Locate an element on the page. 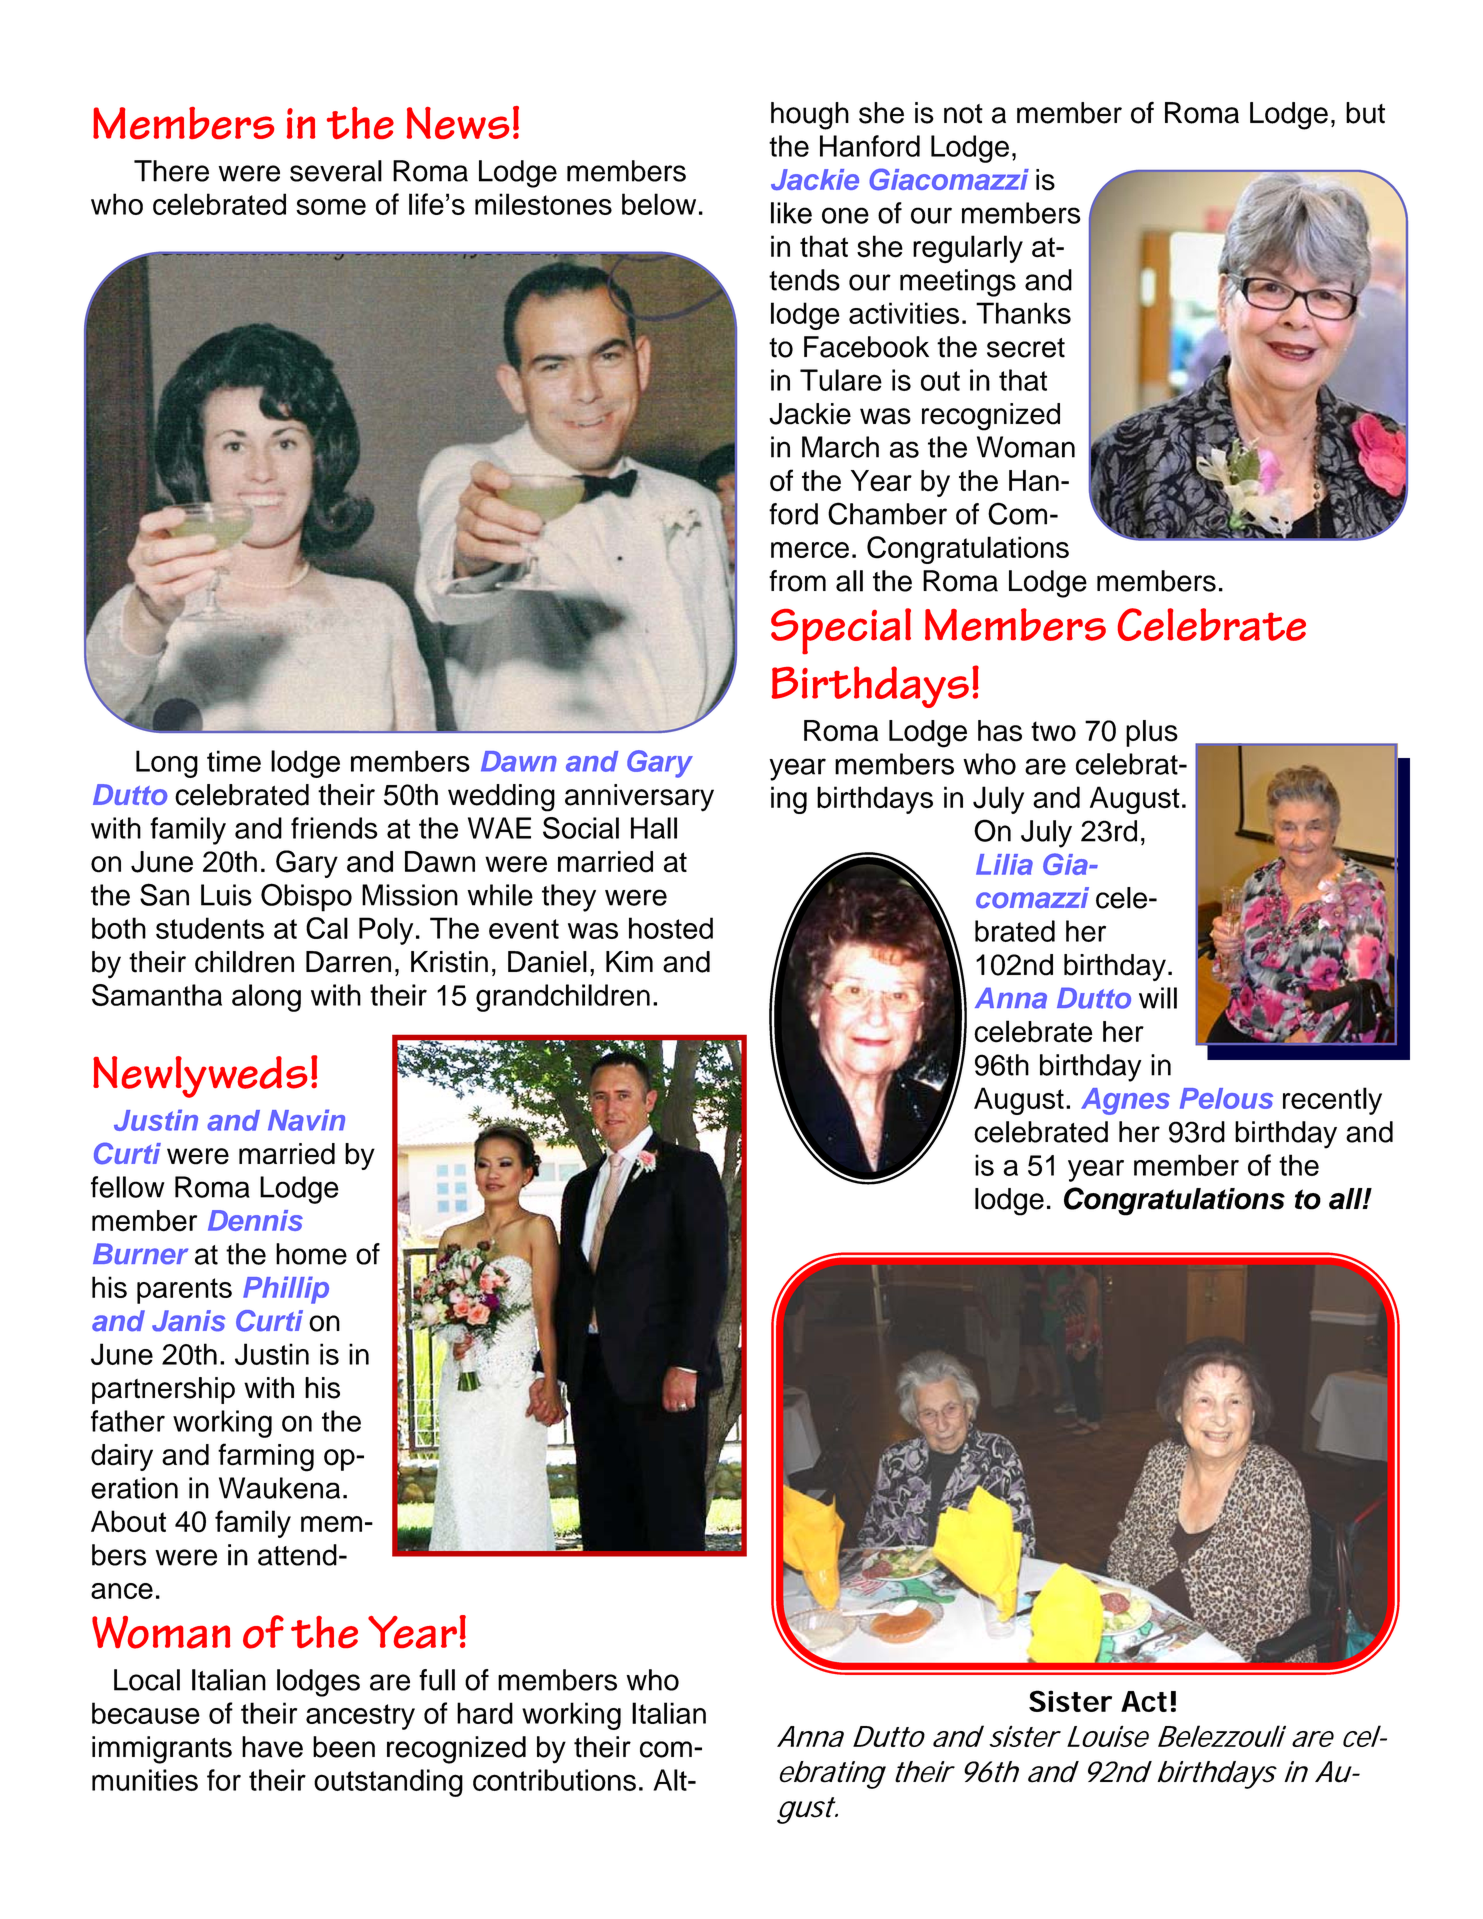  have is located at coordinates (272, 1747).
